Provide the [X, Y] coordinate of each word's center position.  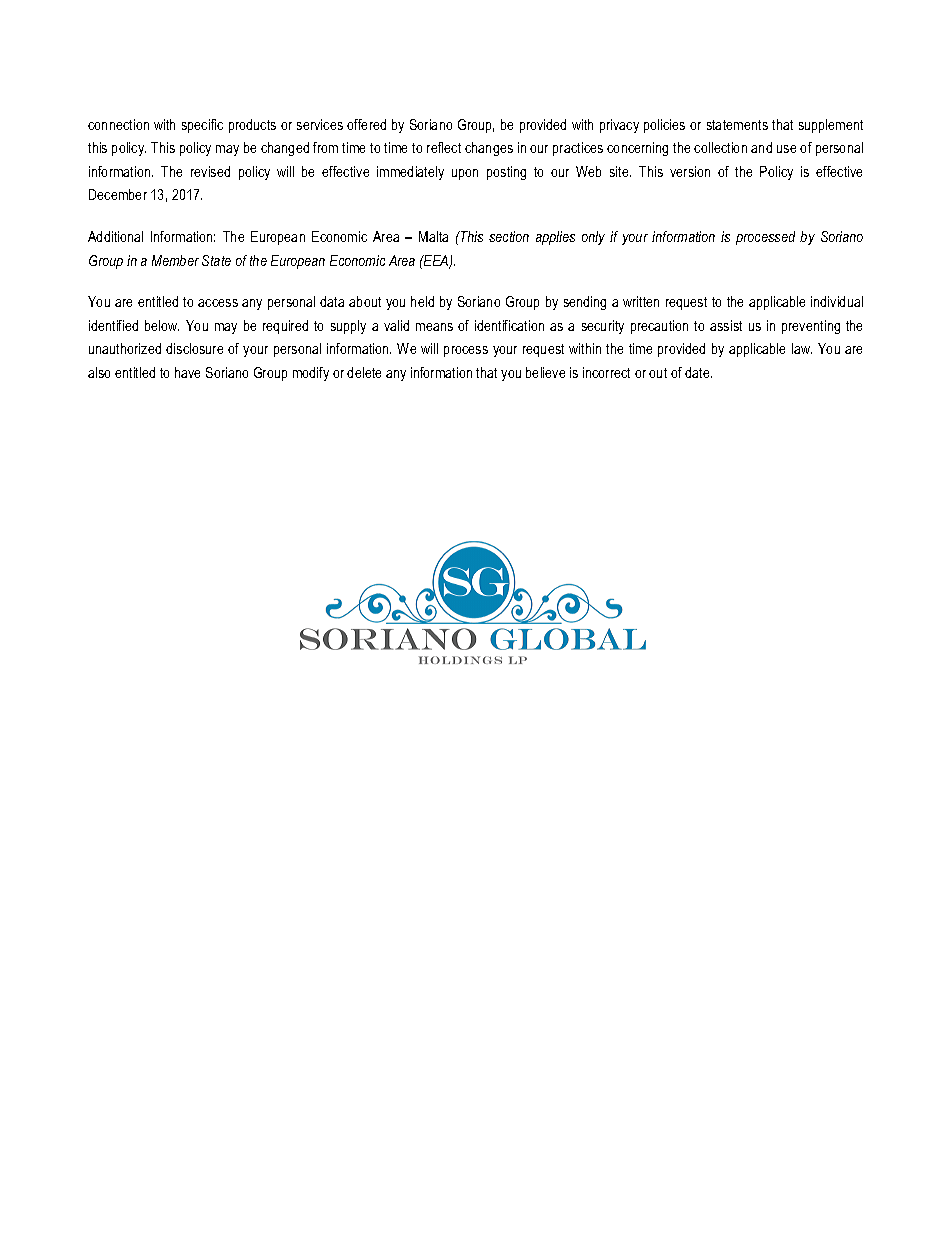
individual [837, 301]
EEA [436, 261]
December [118, 194]
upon [465, 174]
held [422, 301]
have [187, 372]
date [698, 372]
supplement [831, 126]
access [218, 303]
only [593, 238]
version [690, 171]
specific [202, 126]
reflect [444, 147]
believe [545, 372]
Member [175, 260]
